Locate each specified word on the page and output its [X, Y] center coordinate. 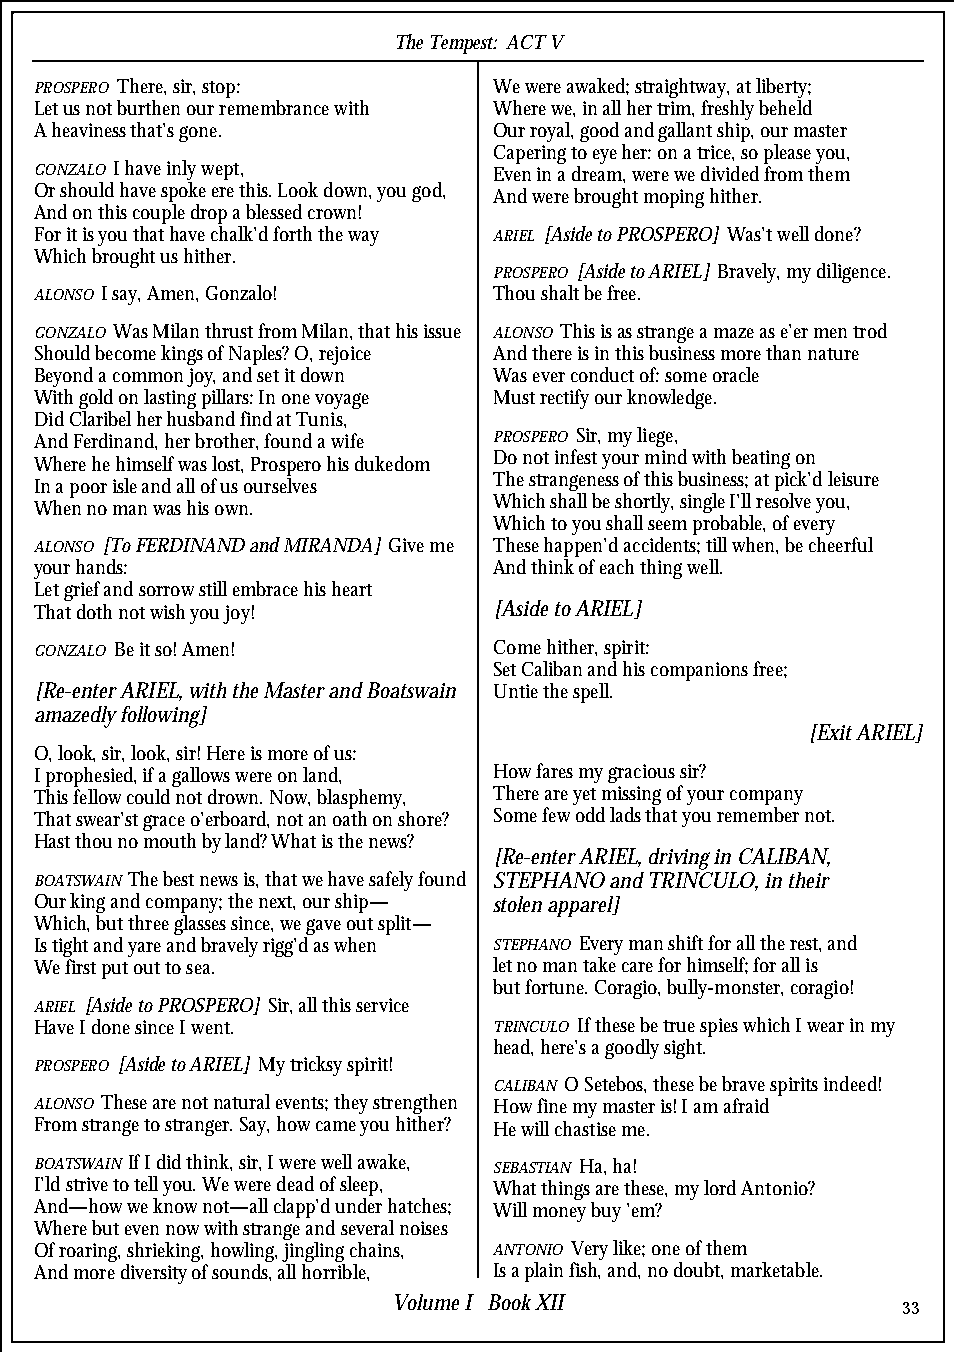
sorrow [166, 591]
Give [406, 545]
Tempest [464, 44]
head [513, 1047]
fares [554, 770]
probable [729, 526]
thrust [229, 330]
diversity [154, 1274]
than [783, 352]
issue [442, 331]
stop [221, 89]
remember [758, 814]
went [212, 1028]
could [148, 796]
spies [719, 1027]
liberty [783, 88]
